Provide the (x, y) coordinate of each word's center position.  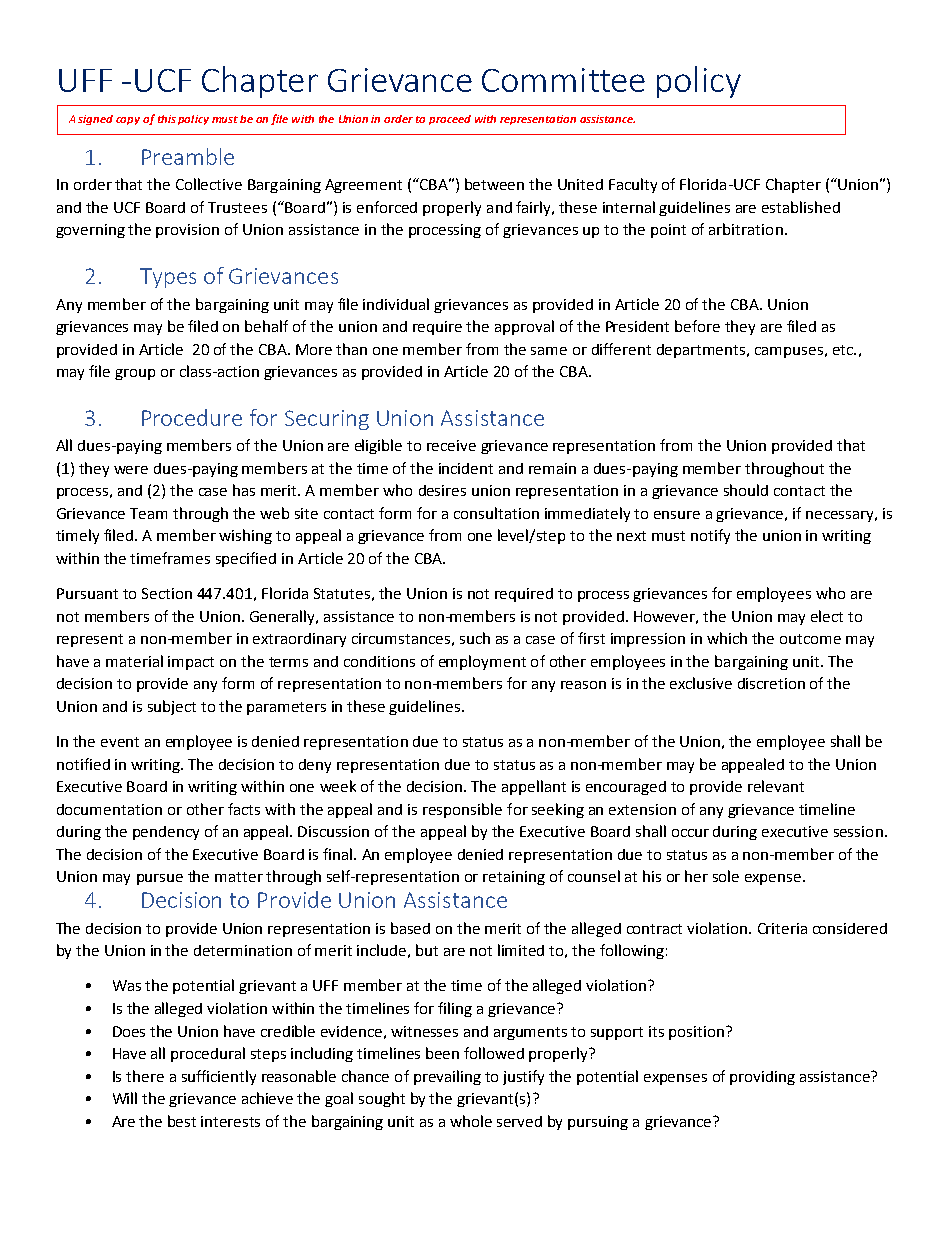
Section (167, 593)
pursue (160, 879)
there (145, 1076)
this (167, 119)
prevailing (447, 1077)
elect (827, 616)
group (135, 374)
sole (726, 876)
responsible (462, 810)
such (475, 638)
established (801, 207)
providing (762, 1078)
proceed (450, 120)
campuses (789, 352)
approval (524, 327)
